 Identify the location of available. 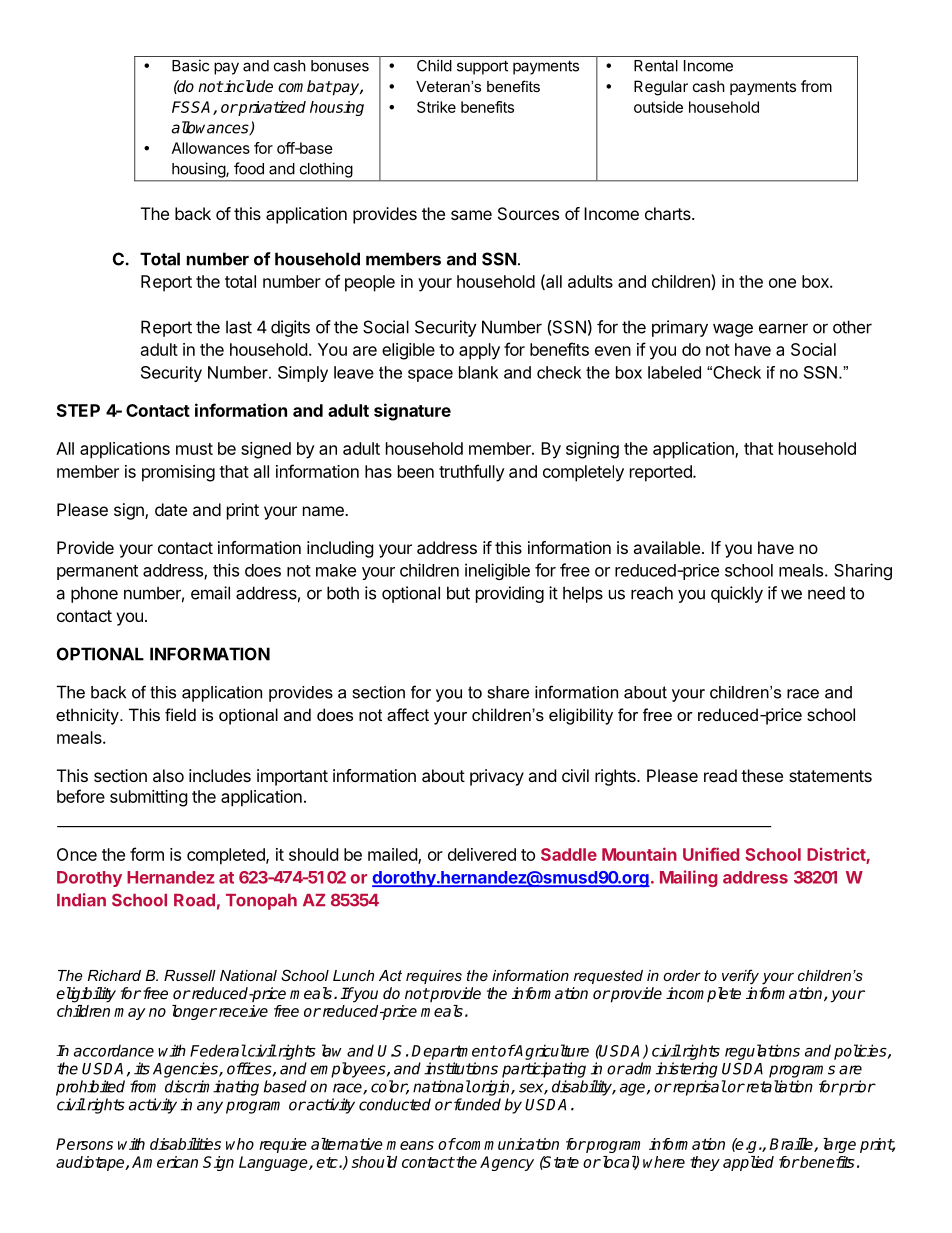
(666, 547).
